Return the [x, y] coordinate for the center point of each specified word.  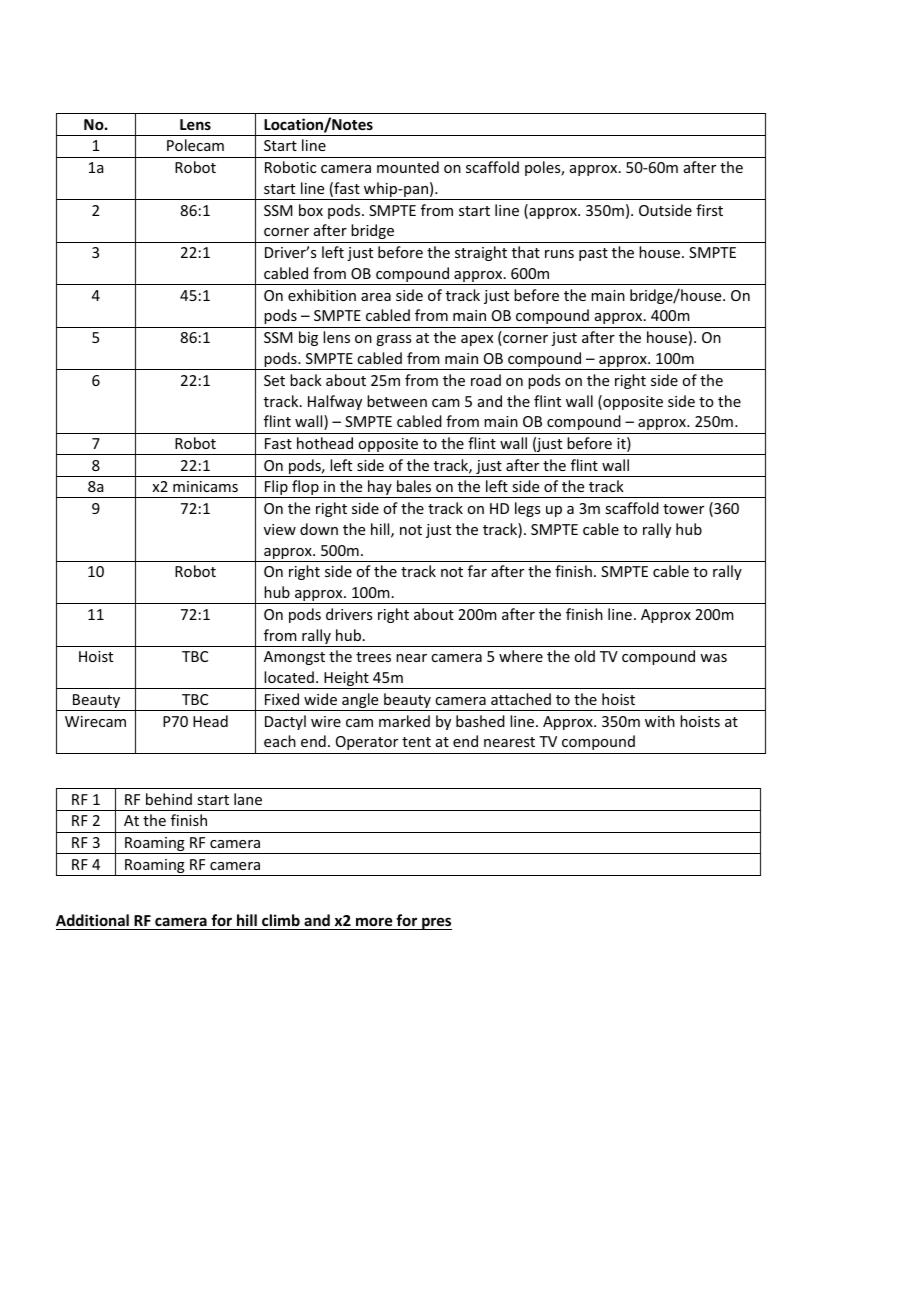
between [397, 401]
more [374, 921]
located [289, 677]
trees [373, 657]
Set [274, 380]
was [713, 658]
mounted [408, 167]
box [311, 210]
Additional [92, 920]
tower [683, 509]
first [709, 210]
